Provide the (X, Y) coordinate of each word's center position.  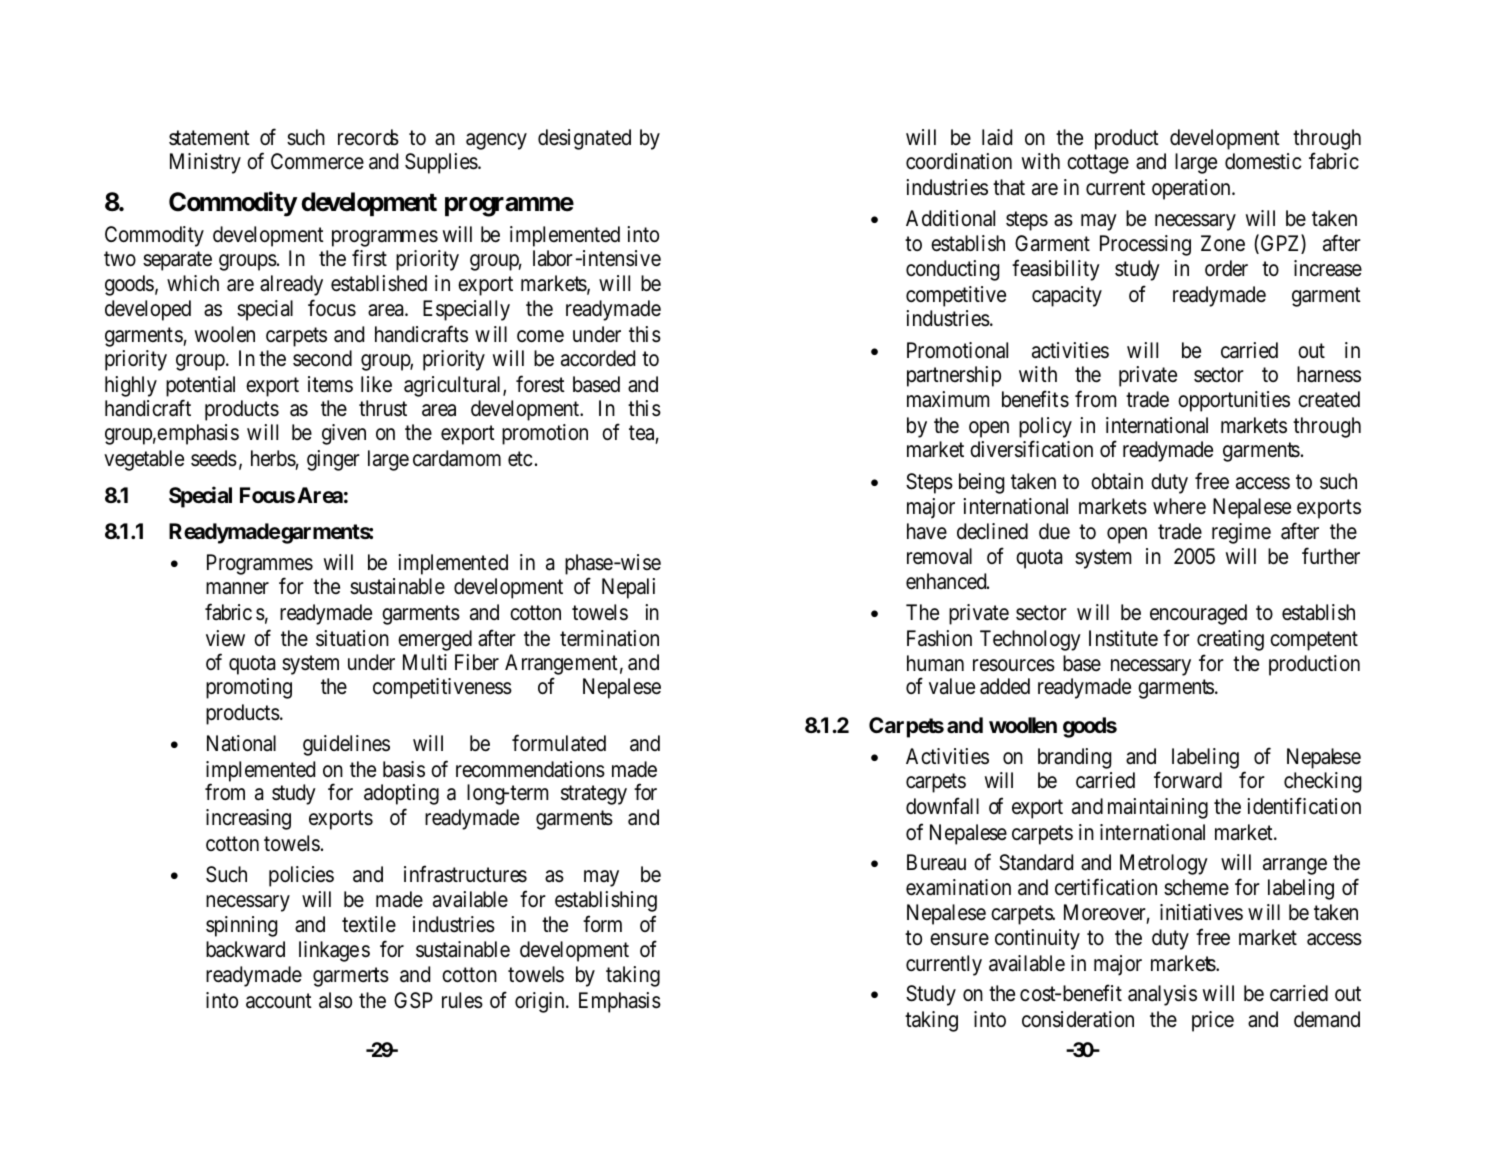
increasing (248, 819)
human (935, 663)
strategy (594, 795)
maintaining (1158, 808)
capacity (1067, 296)
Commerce (317, 161)
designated (584, 139)
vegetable (144, 460)
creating (1230, 640)
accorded (598, 358)
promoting (249, 688)
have (927, 531)
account (279, 1001)
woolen (225, 334)
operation (1192, 189)
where (1179, 506)
